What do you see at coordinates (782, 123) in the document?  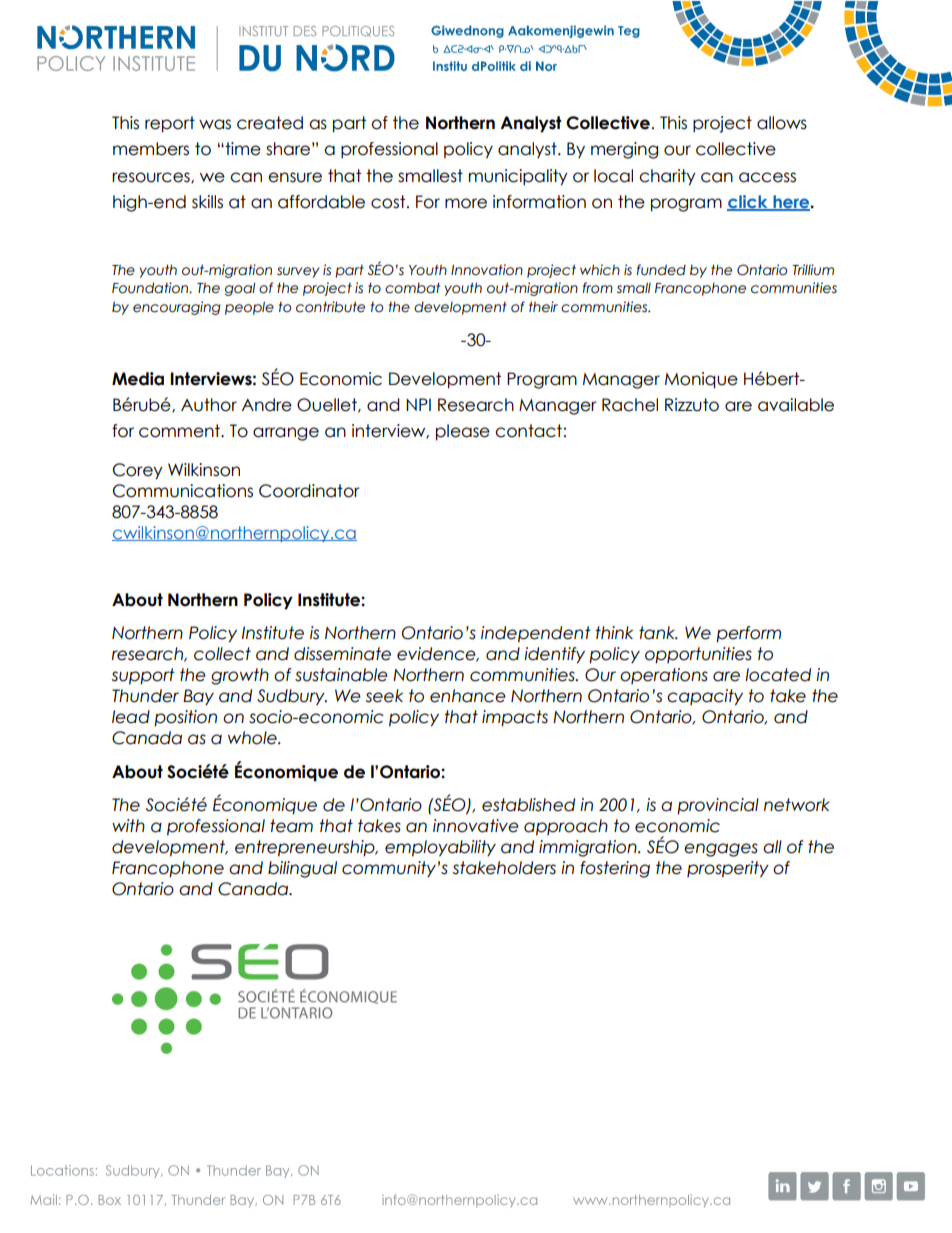 I see `allows` at bounding box center [782, 123].
